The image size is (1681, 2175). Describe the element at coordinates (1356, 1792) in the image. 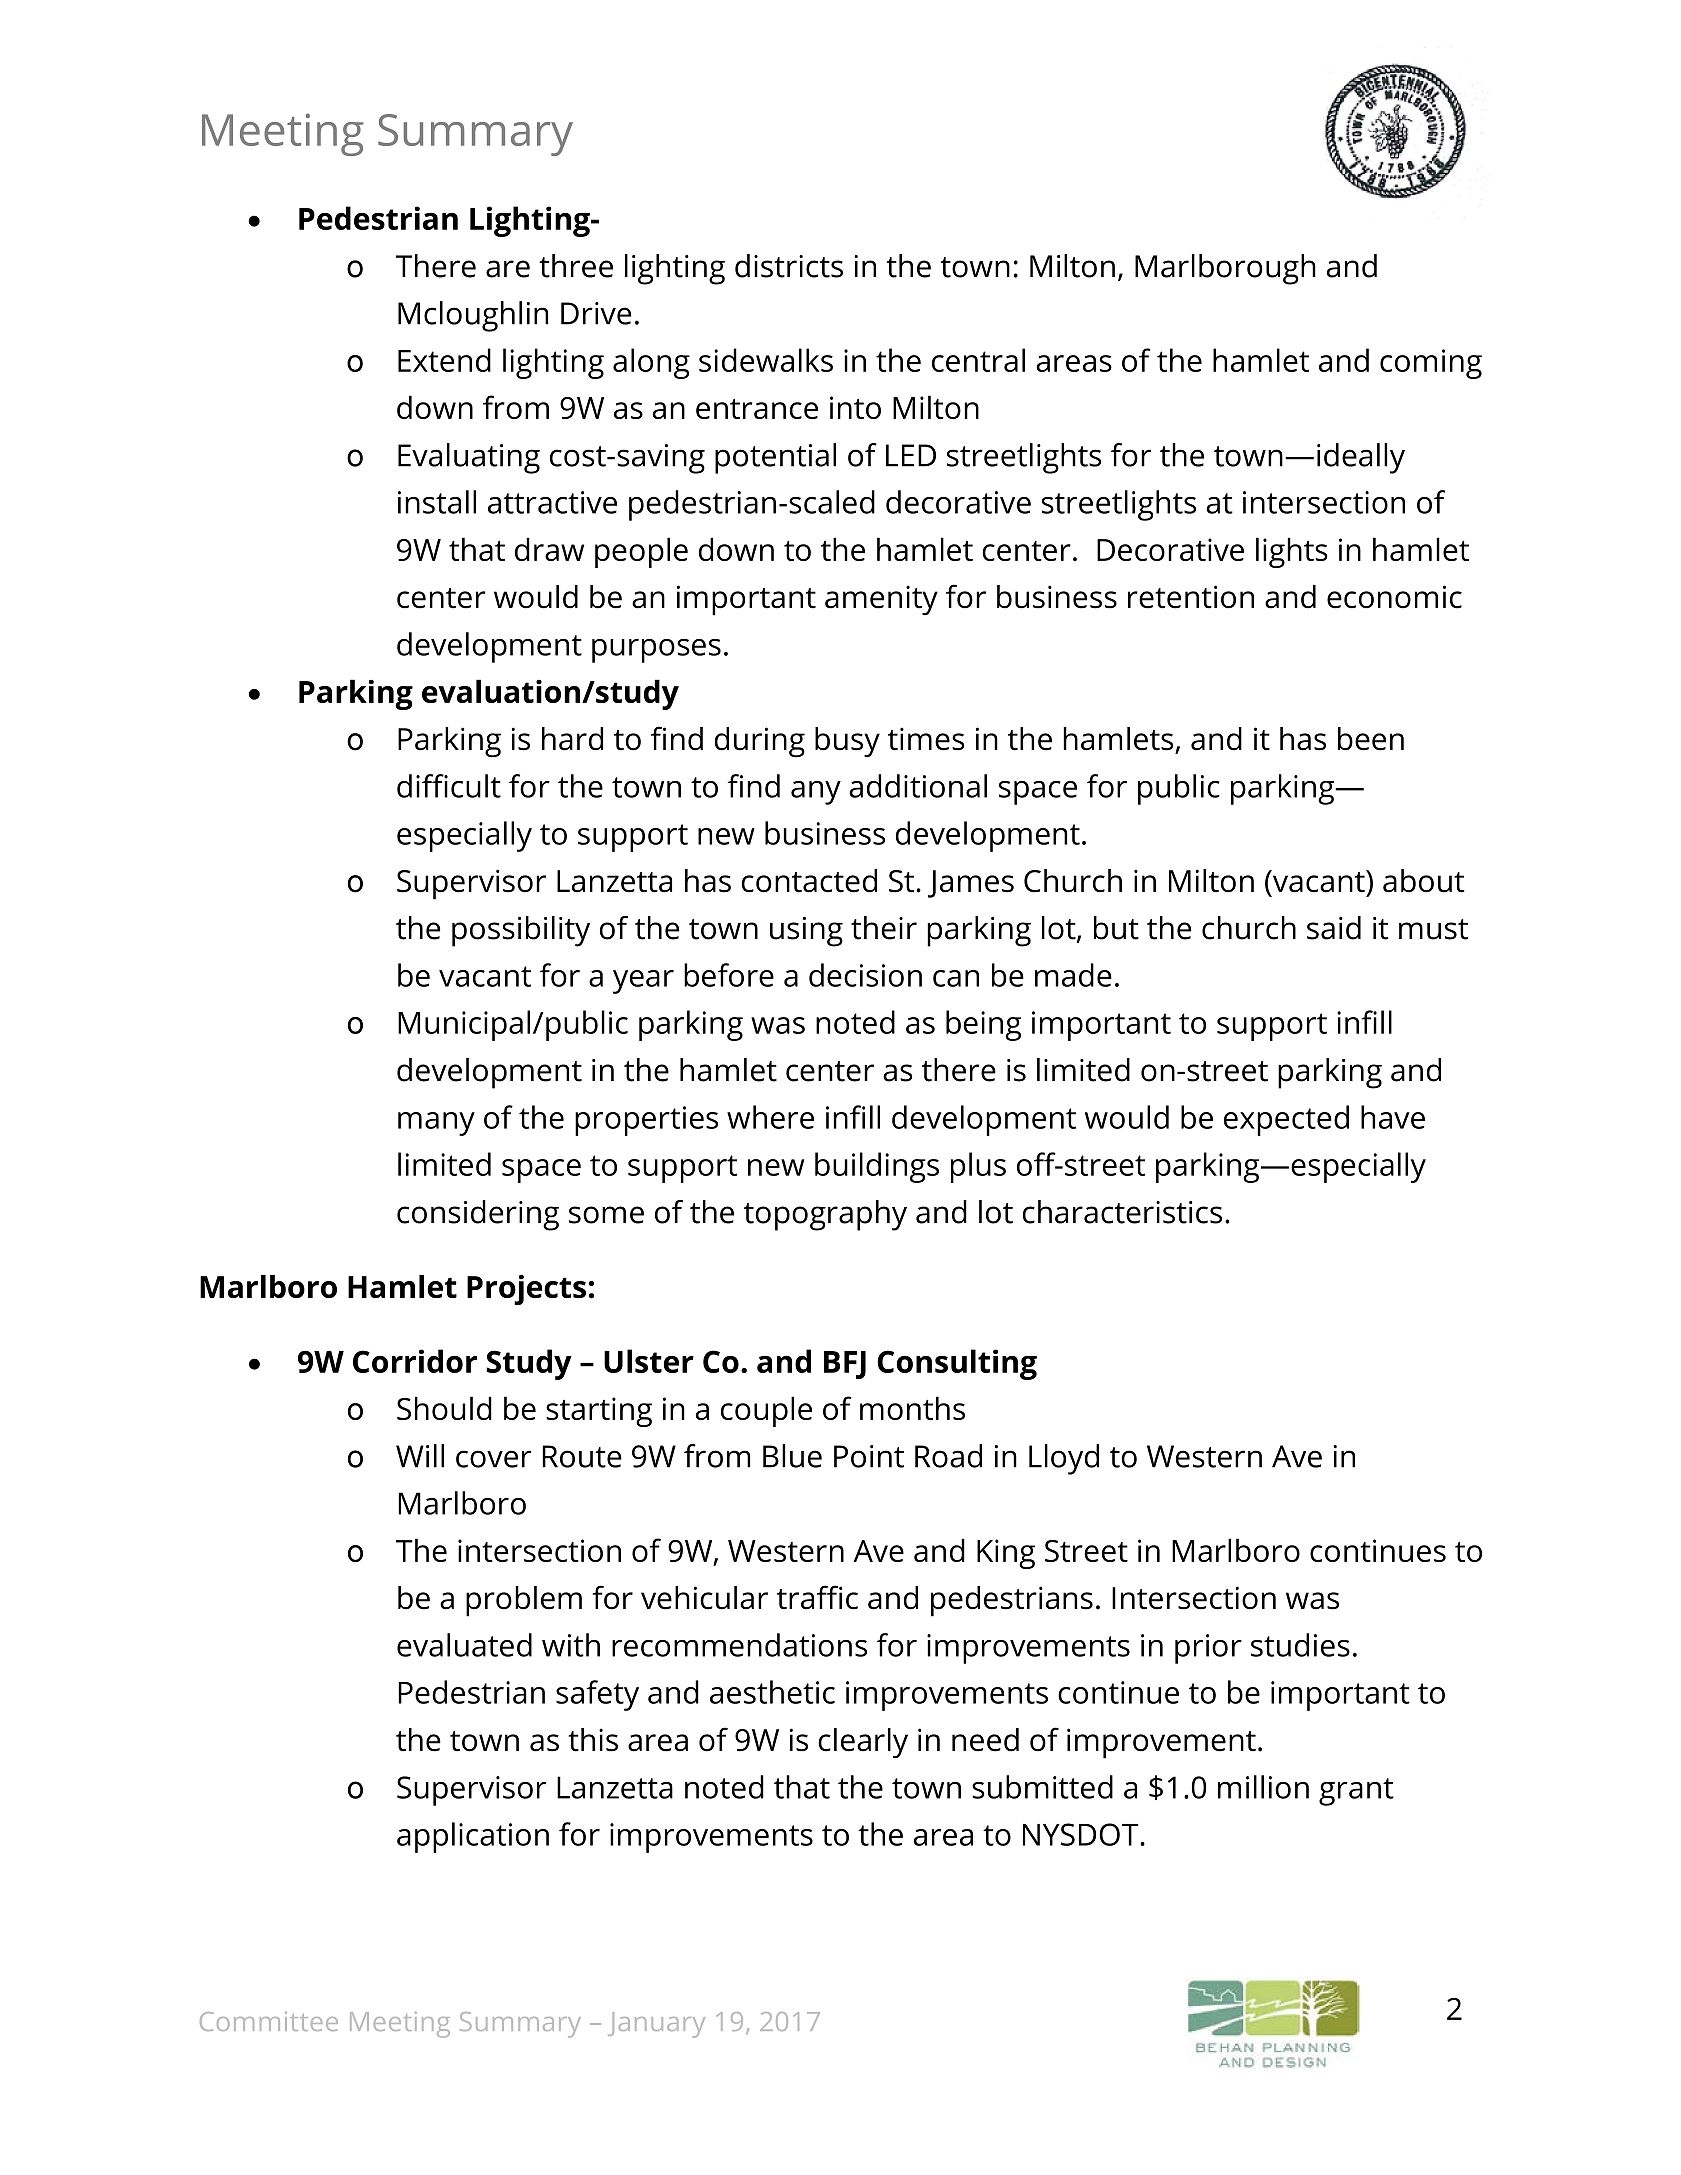

I see `grant` at that location.
